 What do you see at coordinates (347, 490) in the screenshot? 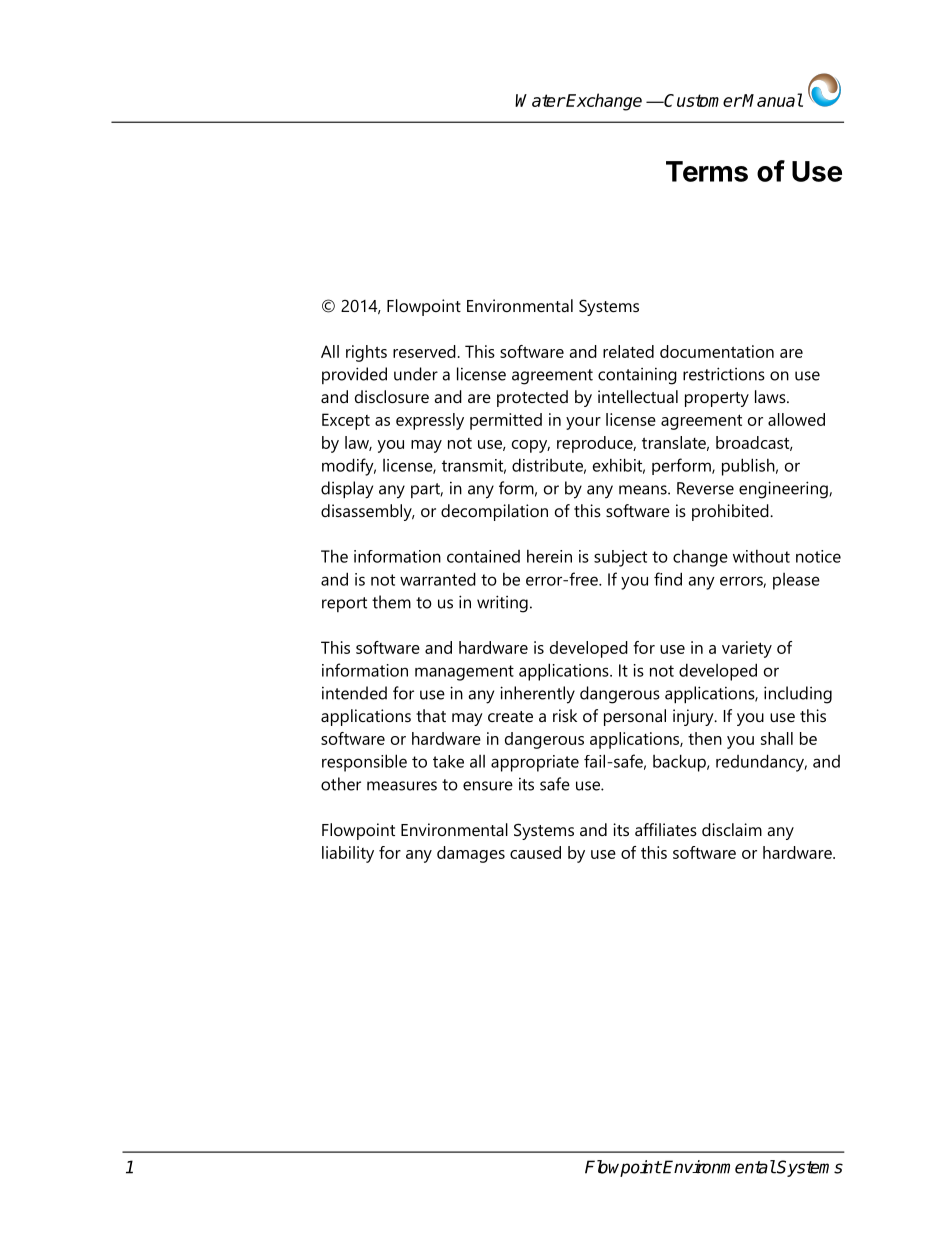
I see `display` at bounding box center [347, 490].
